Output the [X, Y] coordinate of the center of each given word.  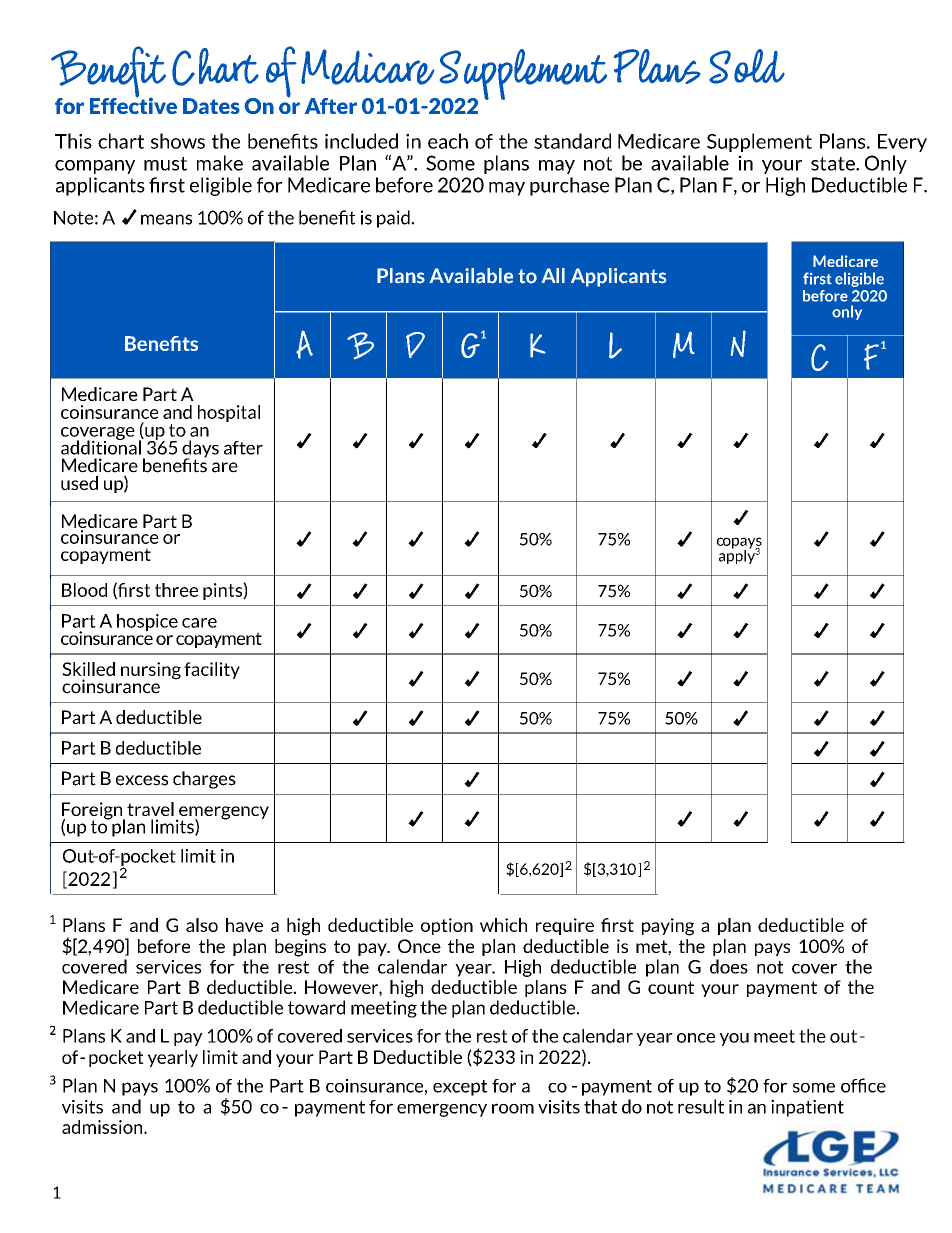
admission [103, 1127]
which [503, 925]
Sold [747, 66]
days [200, 450]
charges [204, 780]
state [834, 164]
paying [668, 927]
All [553, 275]
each [448, 141]
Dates [211, 106]
